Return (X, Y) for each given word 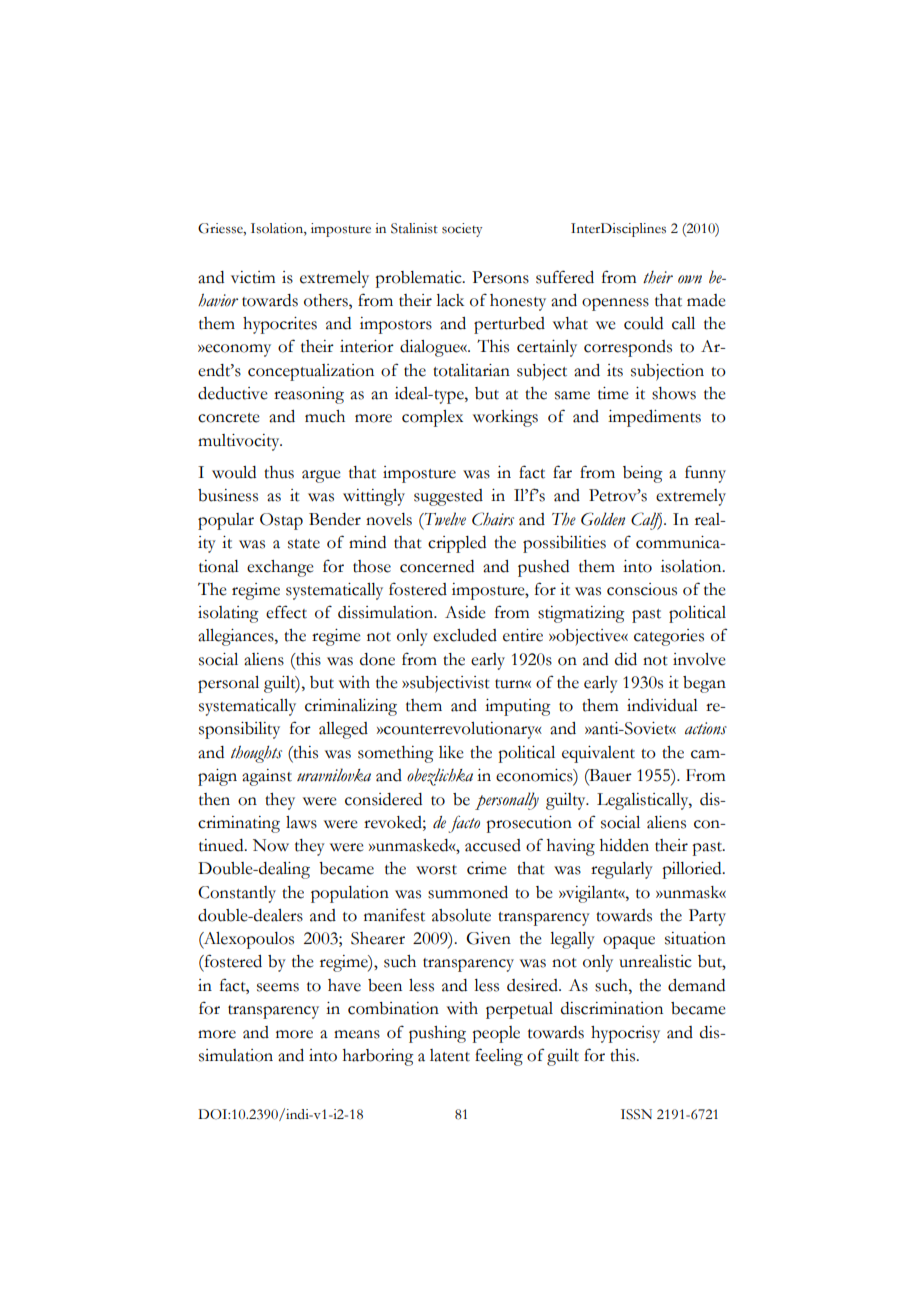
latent (450, 1055)
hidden (624, 845)
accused (493, 845)
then (214, 799)
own (690, 279)
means (357, 1034)
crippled (457, 544)
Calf (646, 521)
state (304, 544)
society (462, 230)
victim (253, 277)
